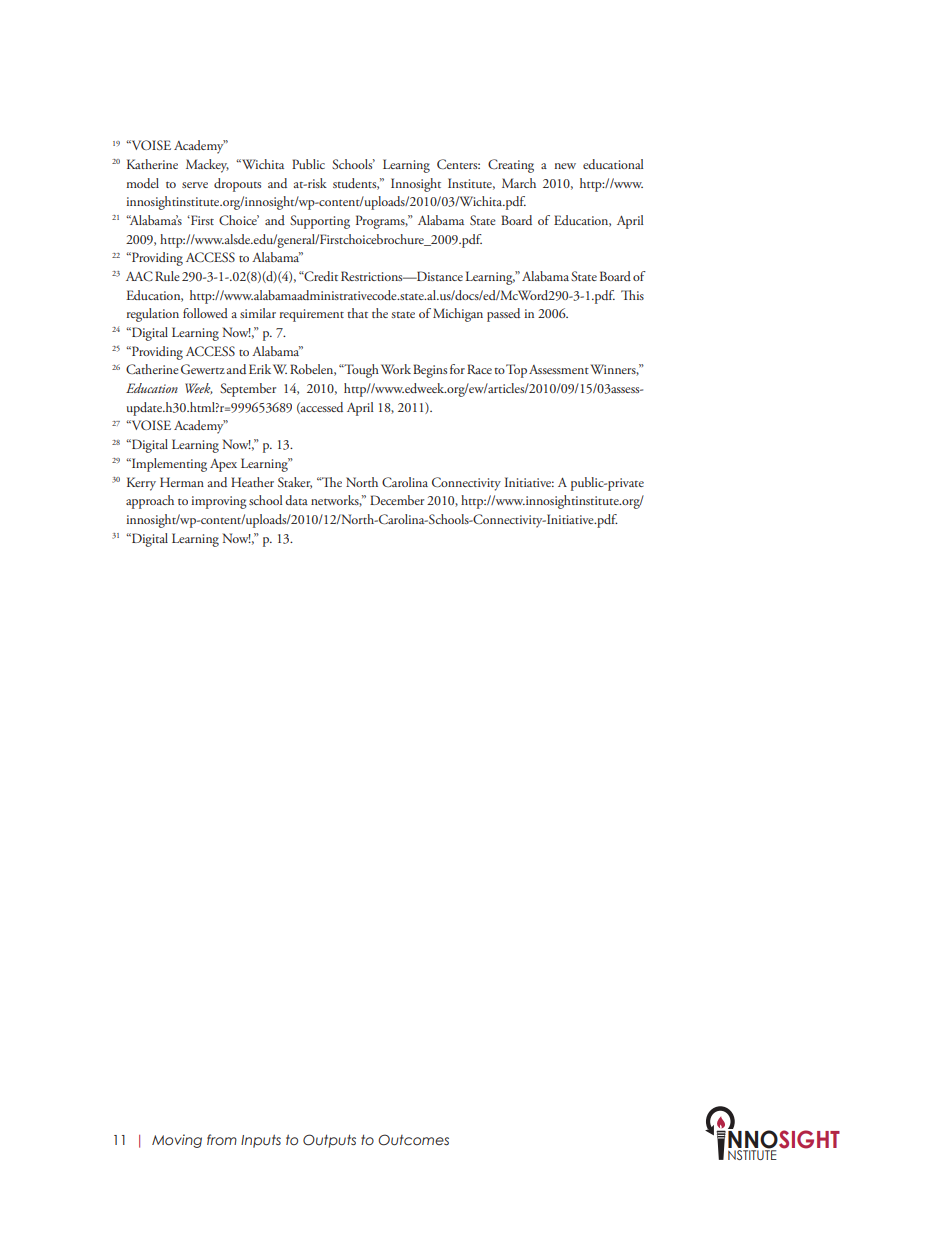 This screenshot has height=1233, width=952. I want to click on new, so click(565, 166).
